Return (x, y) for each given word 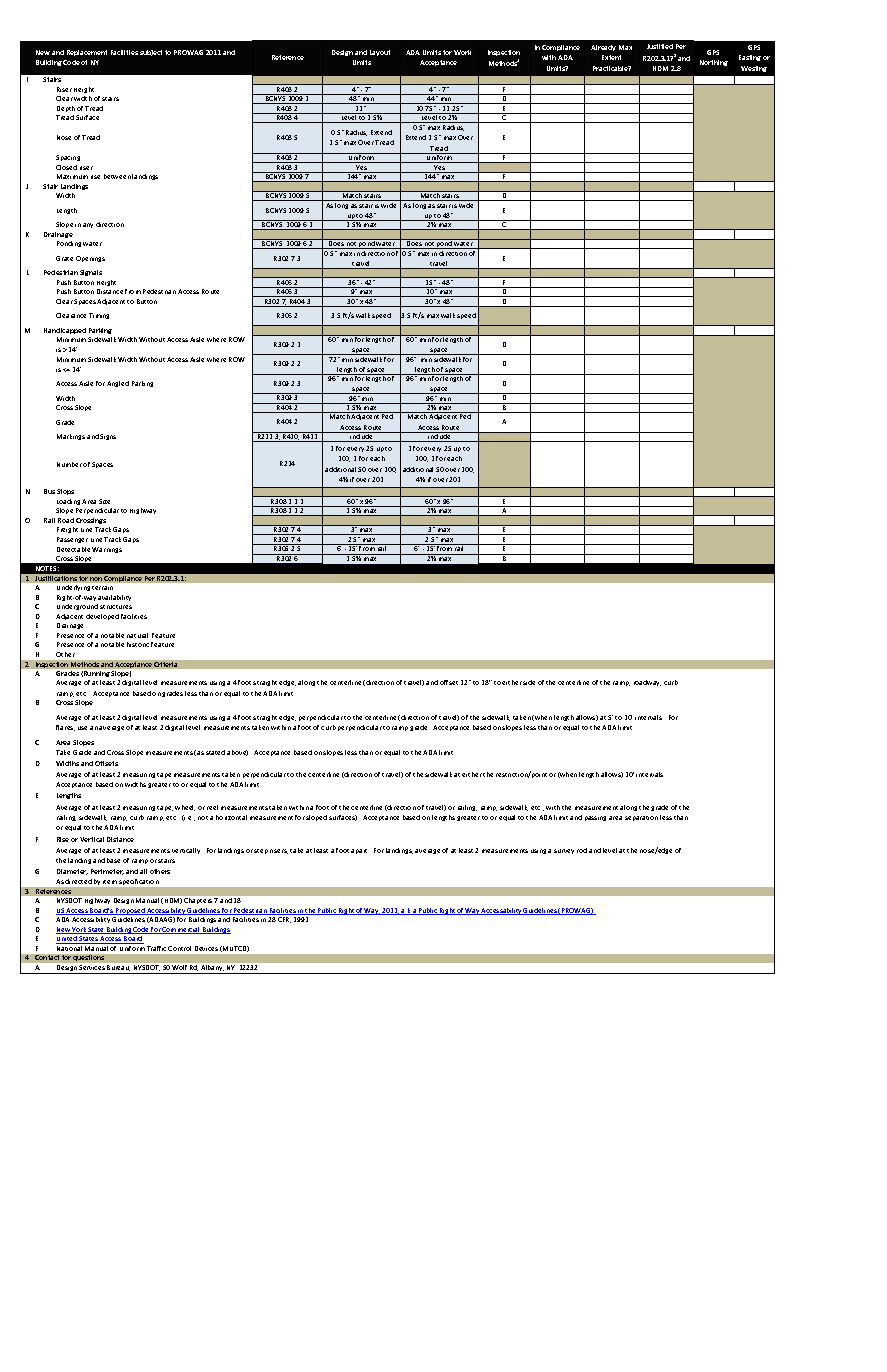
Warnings (107, 550)
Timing (99, 316)
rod (582, 850)
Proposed (130, 911)
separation (641, 818)
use (82, 728)
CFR (284, 920)
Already (603, 48)
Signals (91, 273)
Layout (380, 53)
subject (151, 53)
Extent (611, 57)
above (237, 753)
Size (104, 501)
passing (595, 818)
